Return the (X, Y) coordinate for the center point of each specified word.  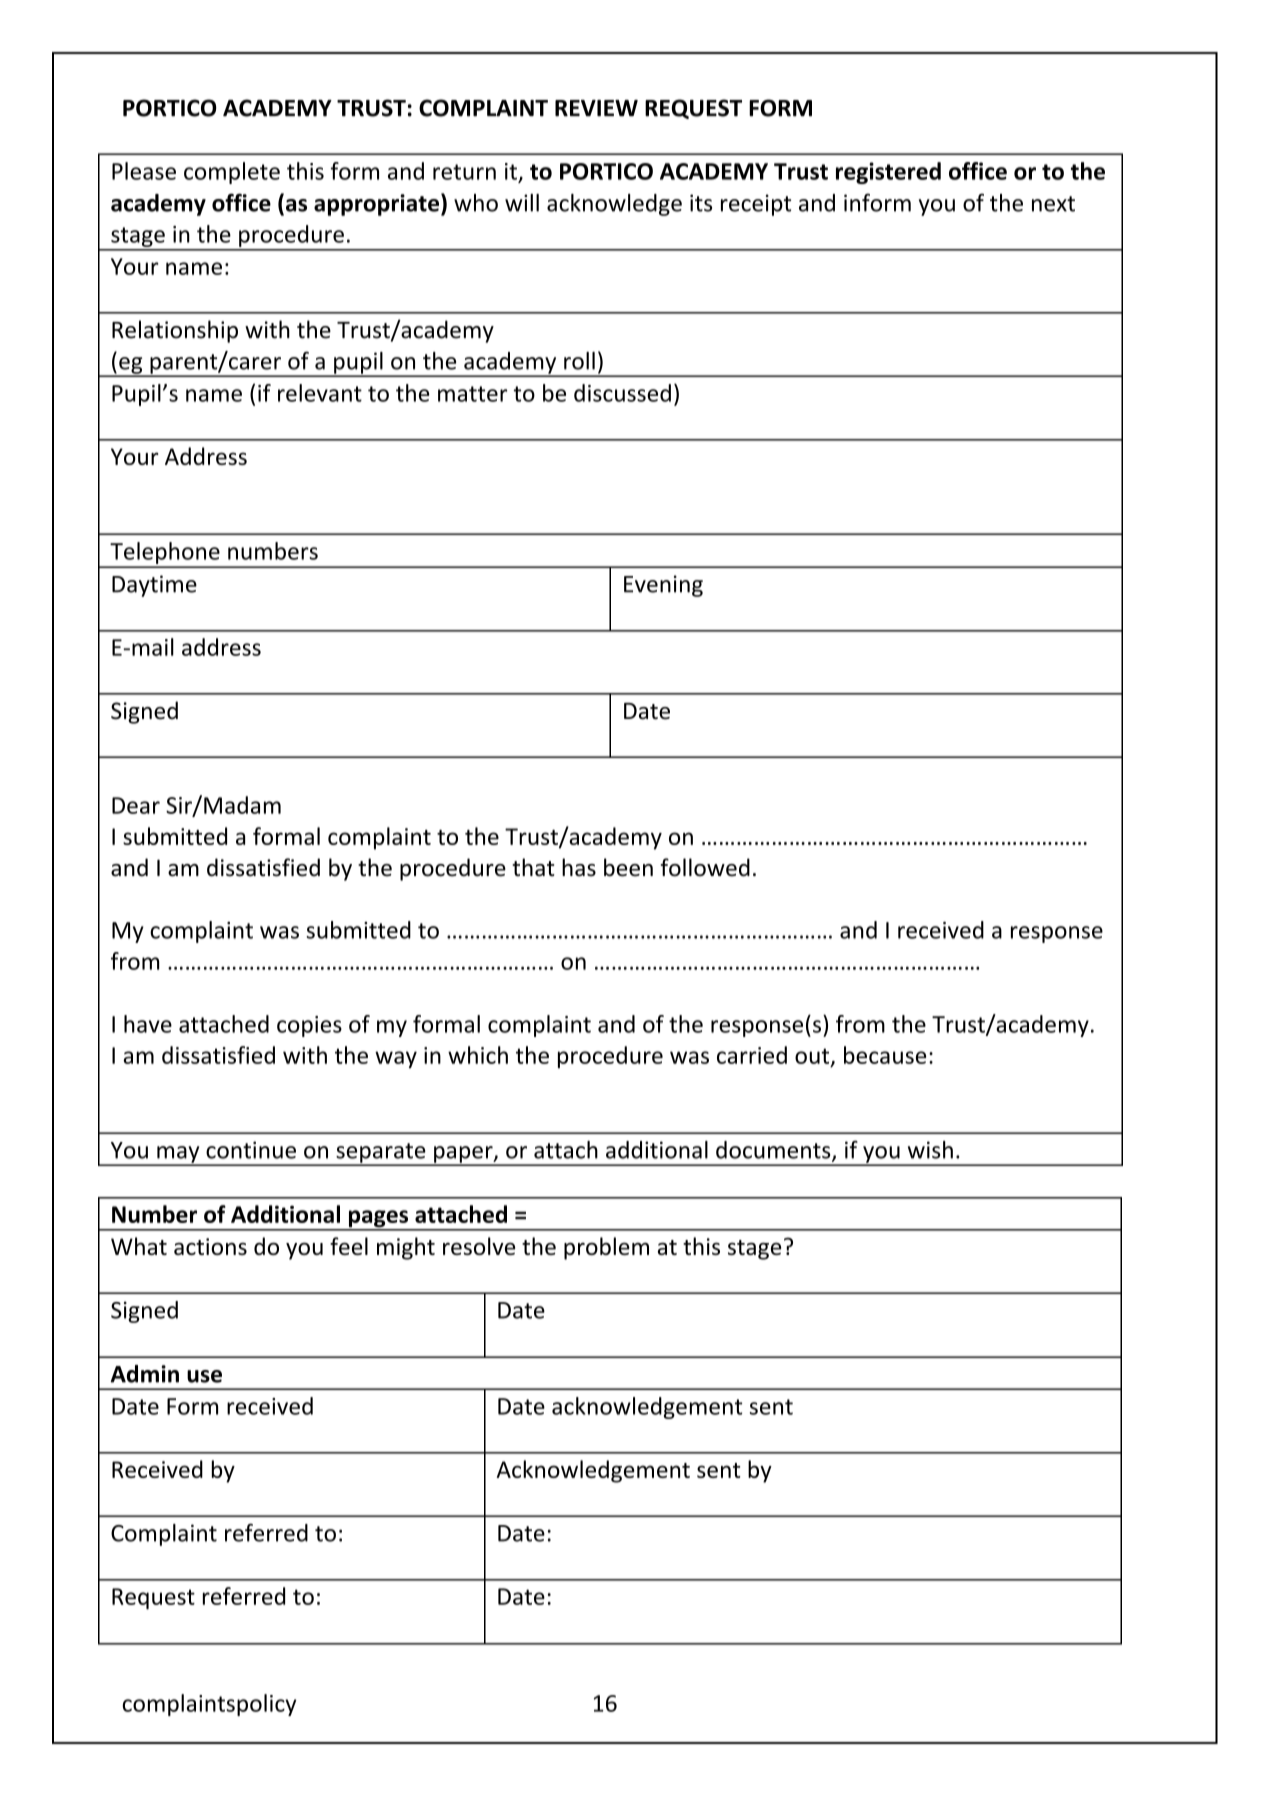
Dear (136, 805)
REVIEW (596, 108)
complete (232, 173)
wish (930, 1150)
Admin (144, 1374)
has (579, 867)
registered (888, 173)
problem (606, 1248)
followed (705, 867)
